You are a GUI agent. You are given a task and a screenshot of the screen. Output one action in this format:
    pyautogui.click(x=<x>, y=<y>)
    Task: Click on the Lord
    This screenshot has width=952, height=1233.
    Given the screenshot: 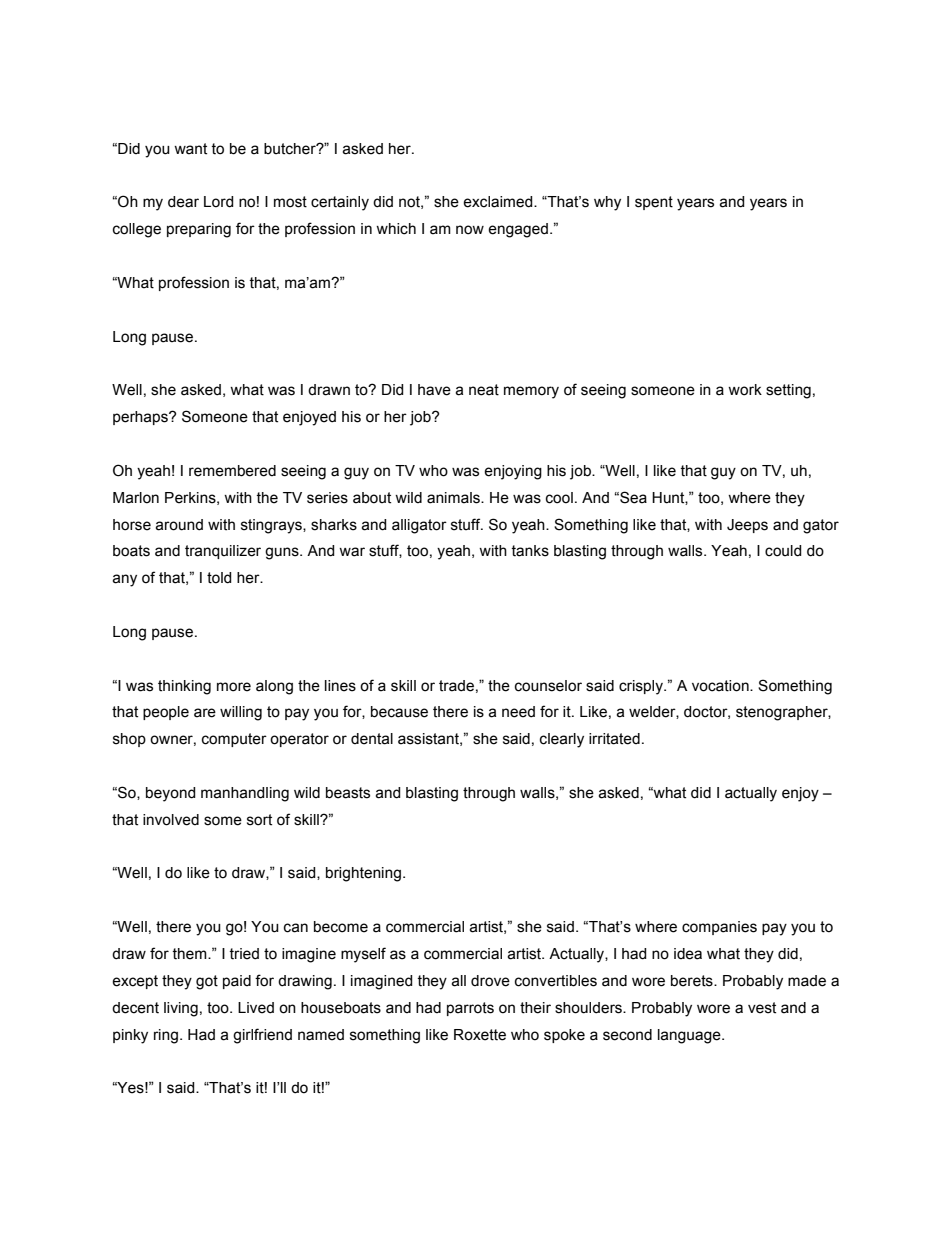 What is the action you would take?
    pyautogui.click(x=219, y=202)
